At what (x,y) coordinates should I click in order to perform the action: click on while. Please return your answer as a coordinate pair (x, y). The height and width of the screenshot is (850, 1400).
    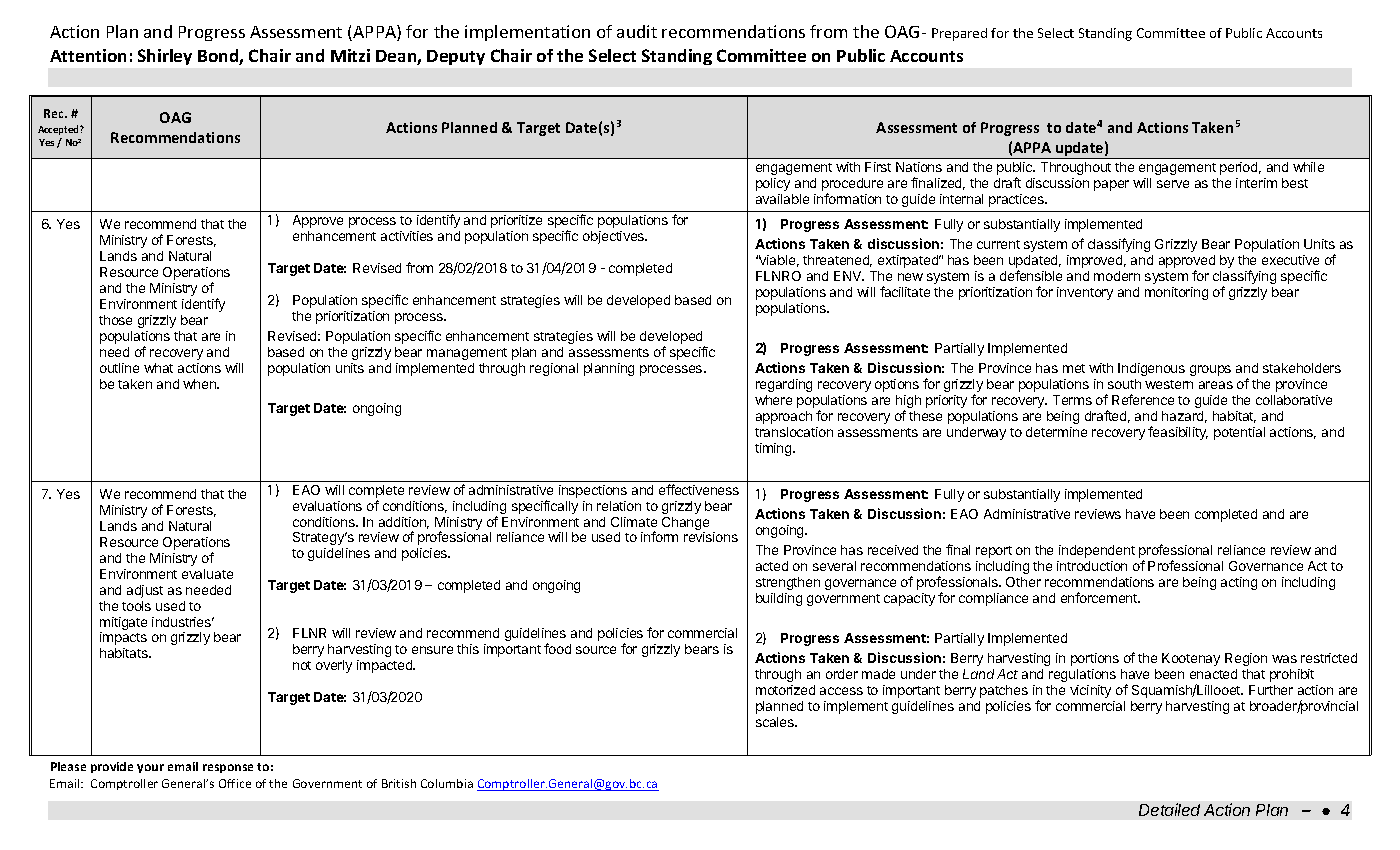
    Looking at the image, I should click on (1308, 167).
